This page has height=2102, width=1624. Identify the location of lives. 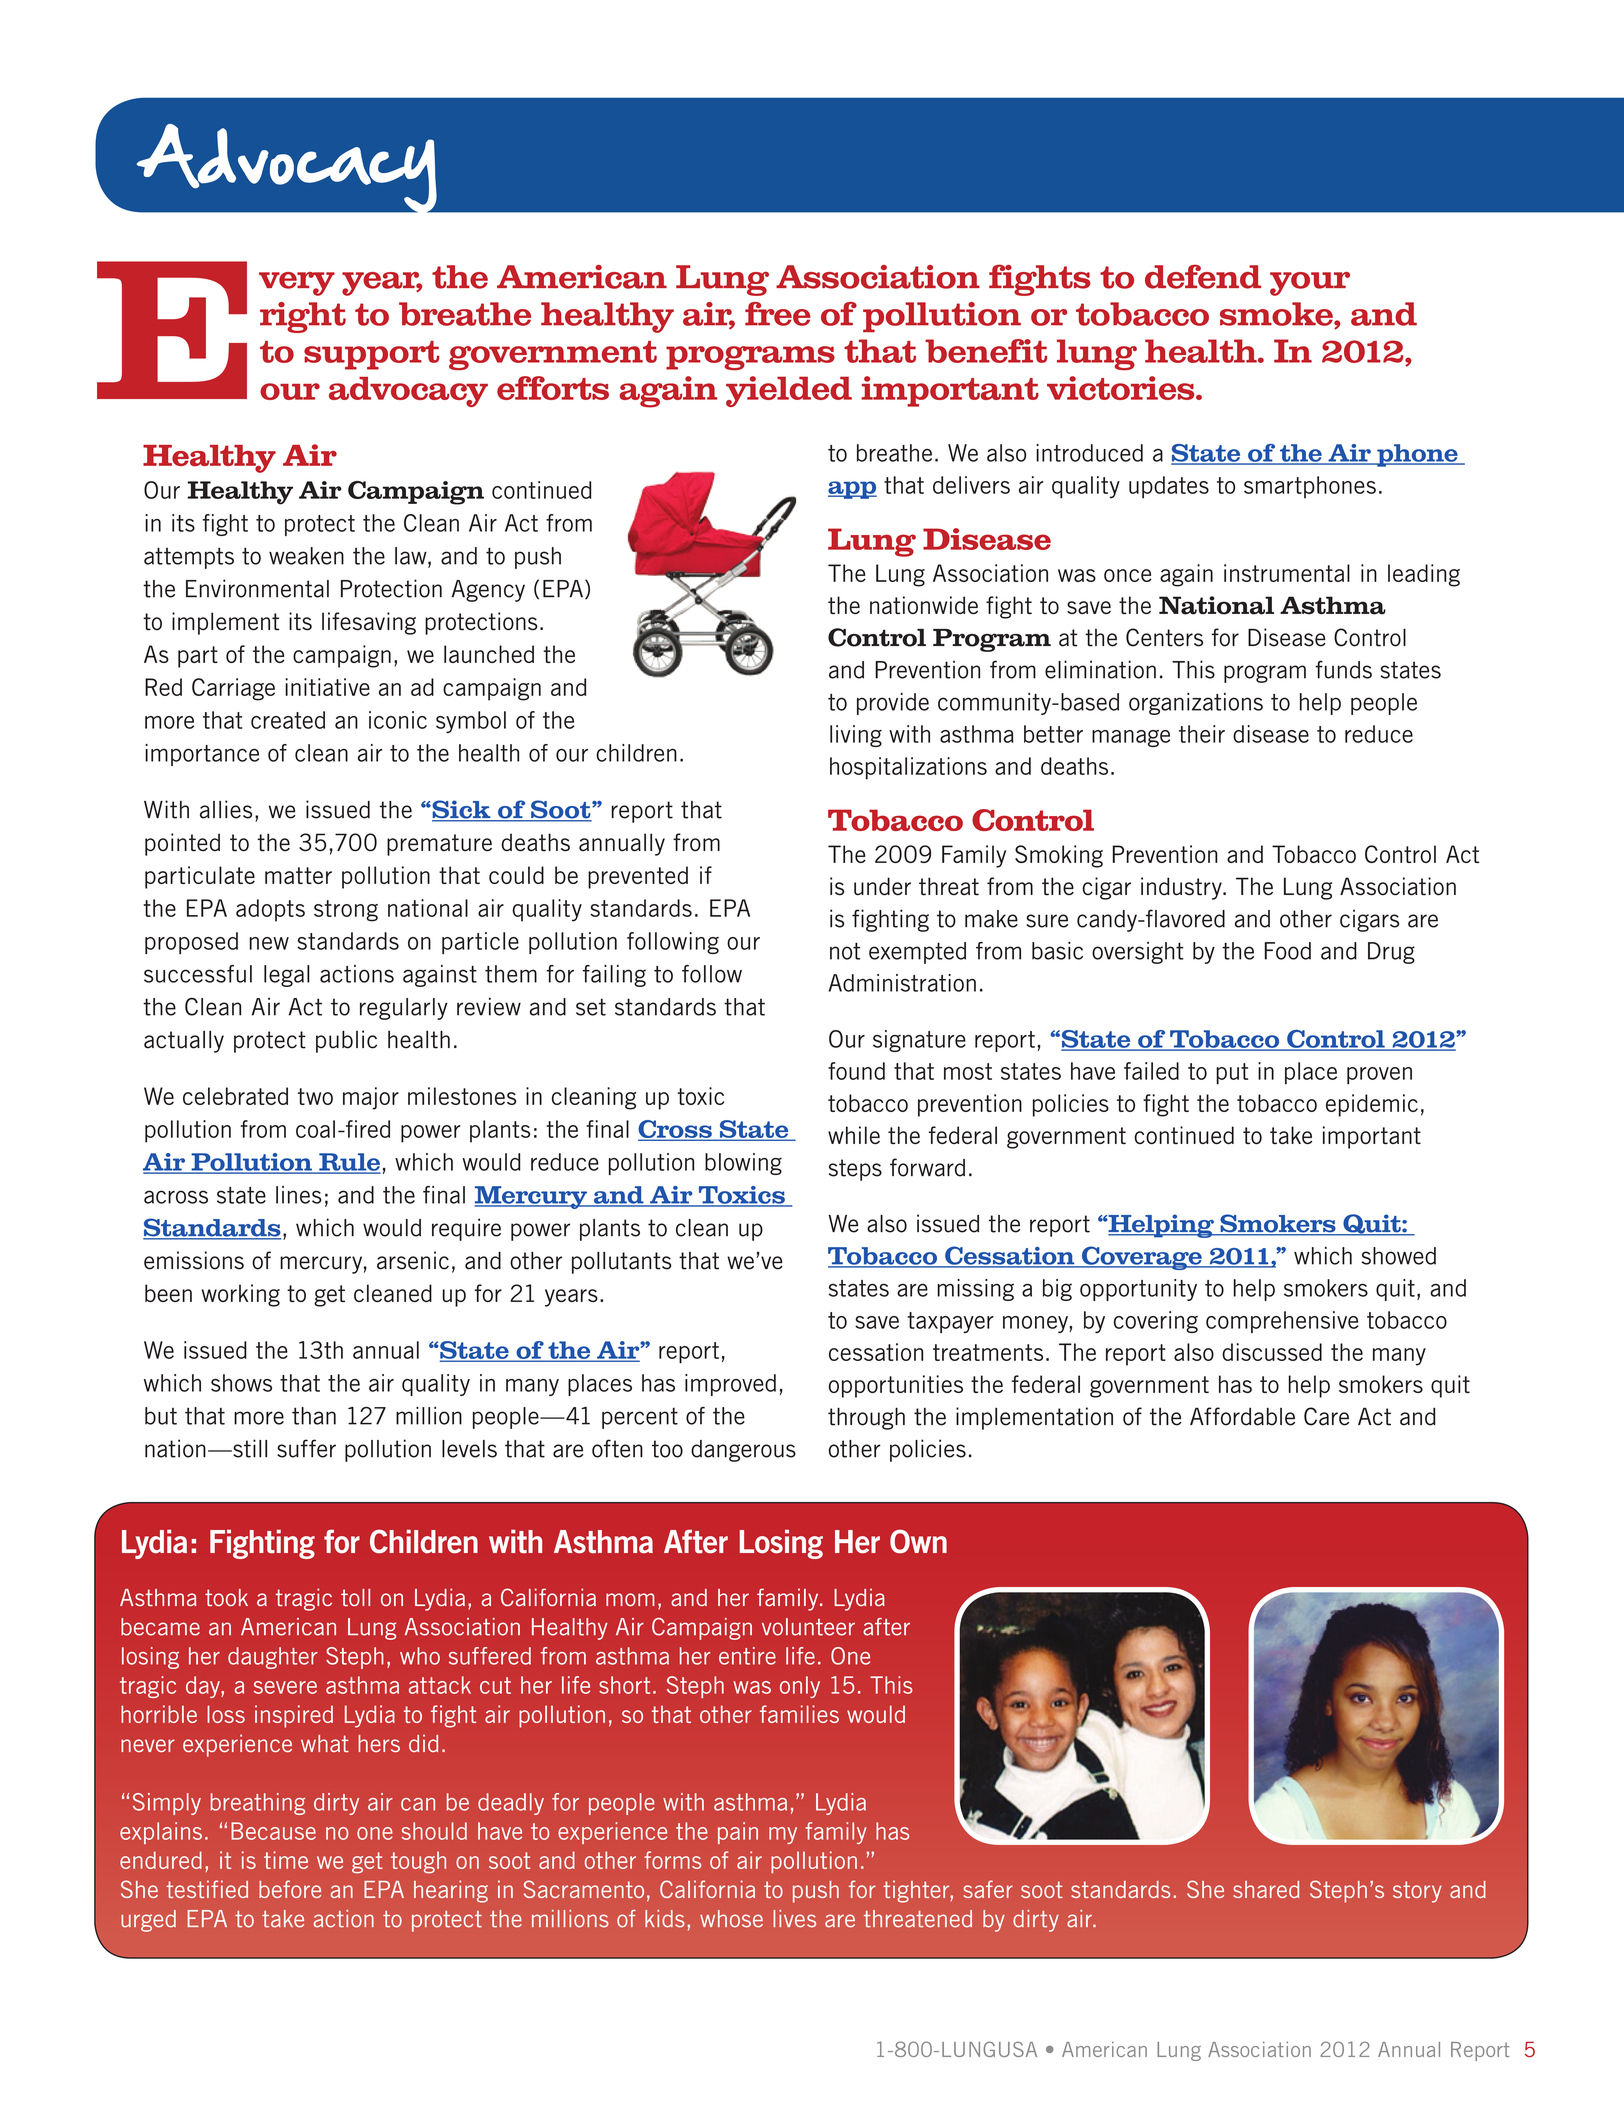
(794, 1919).
